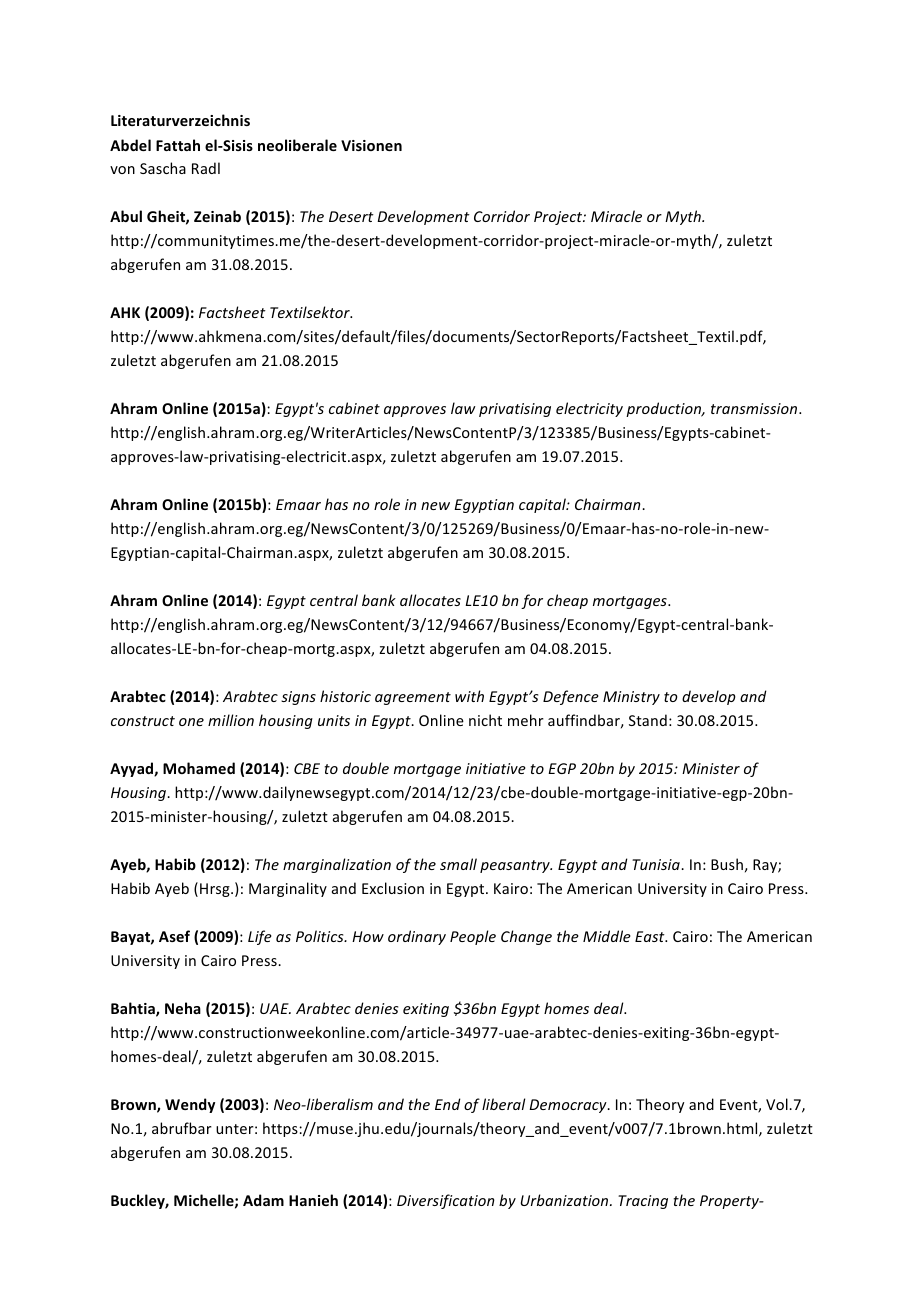  Describe the element at coordinates (413, 698) in the screenshot. I see `agreement` at that location.
